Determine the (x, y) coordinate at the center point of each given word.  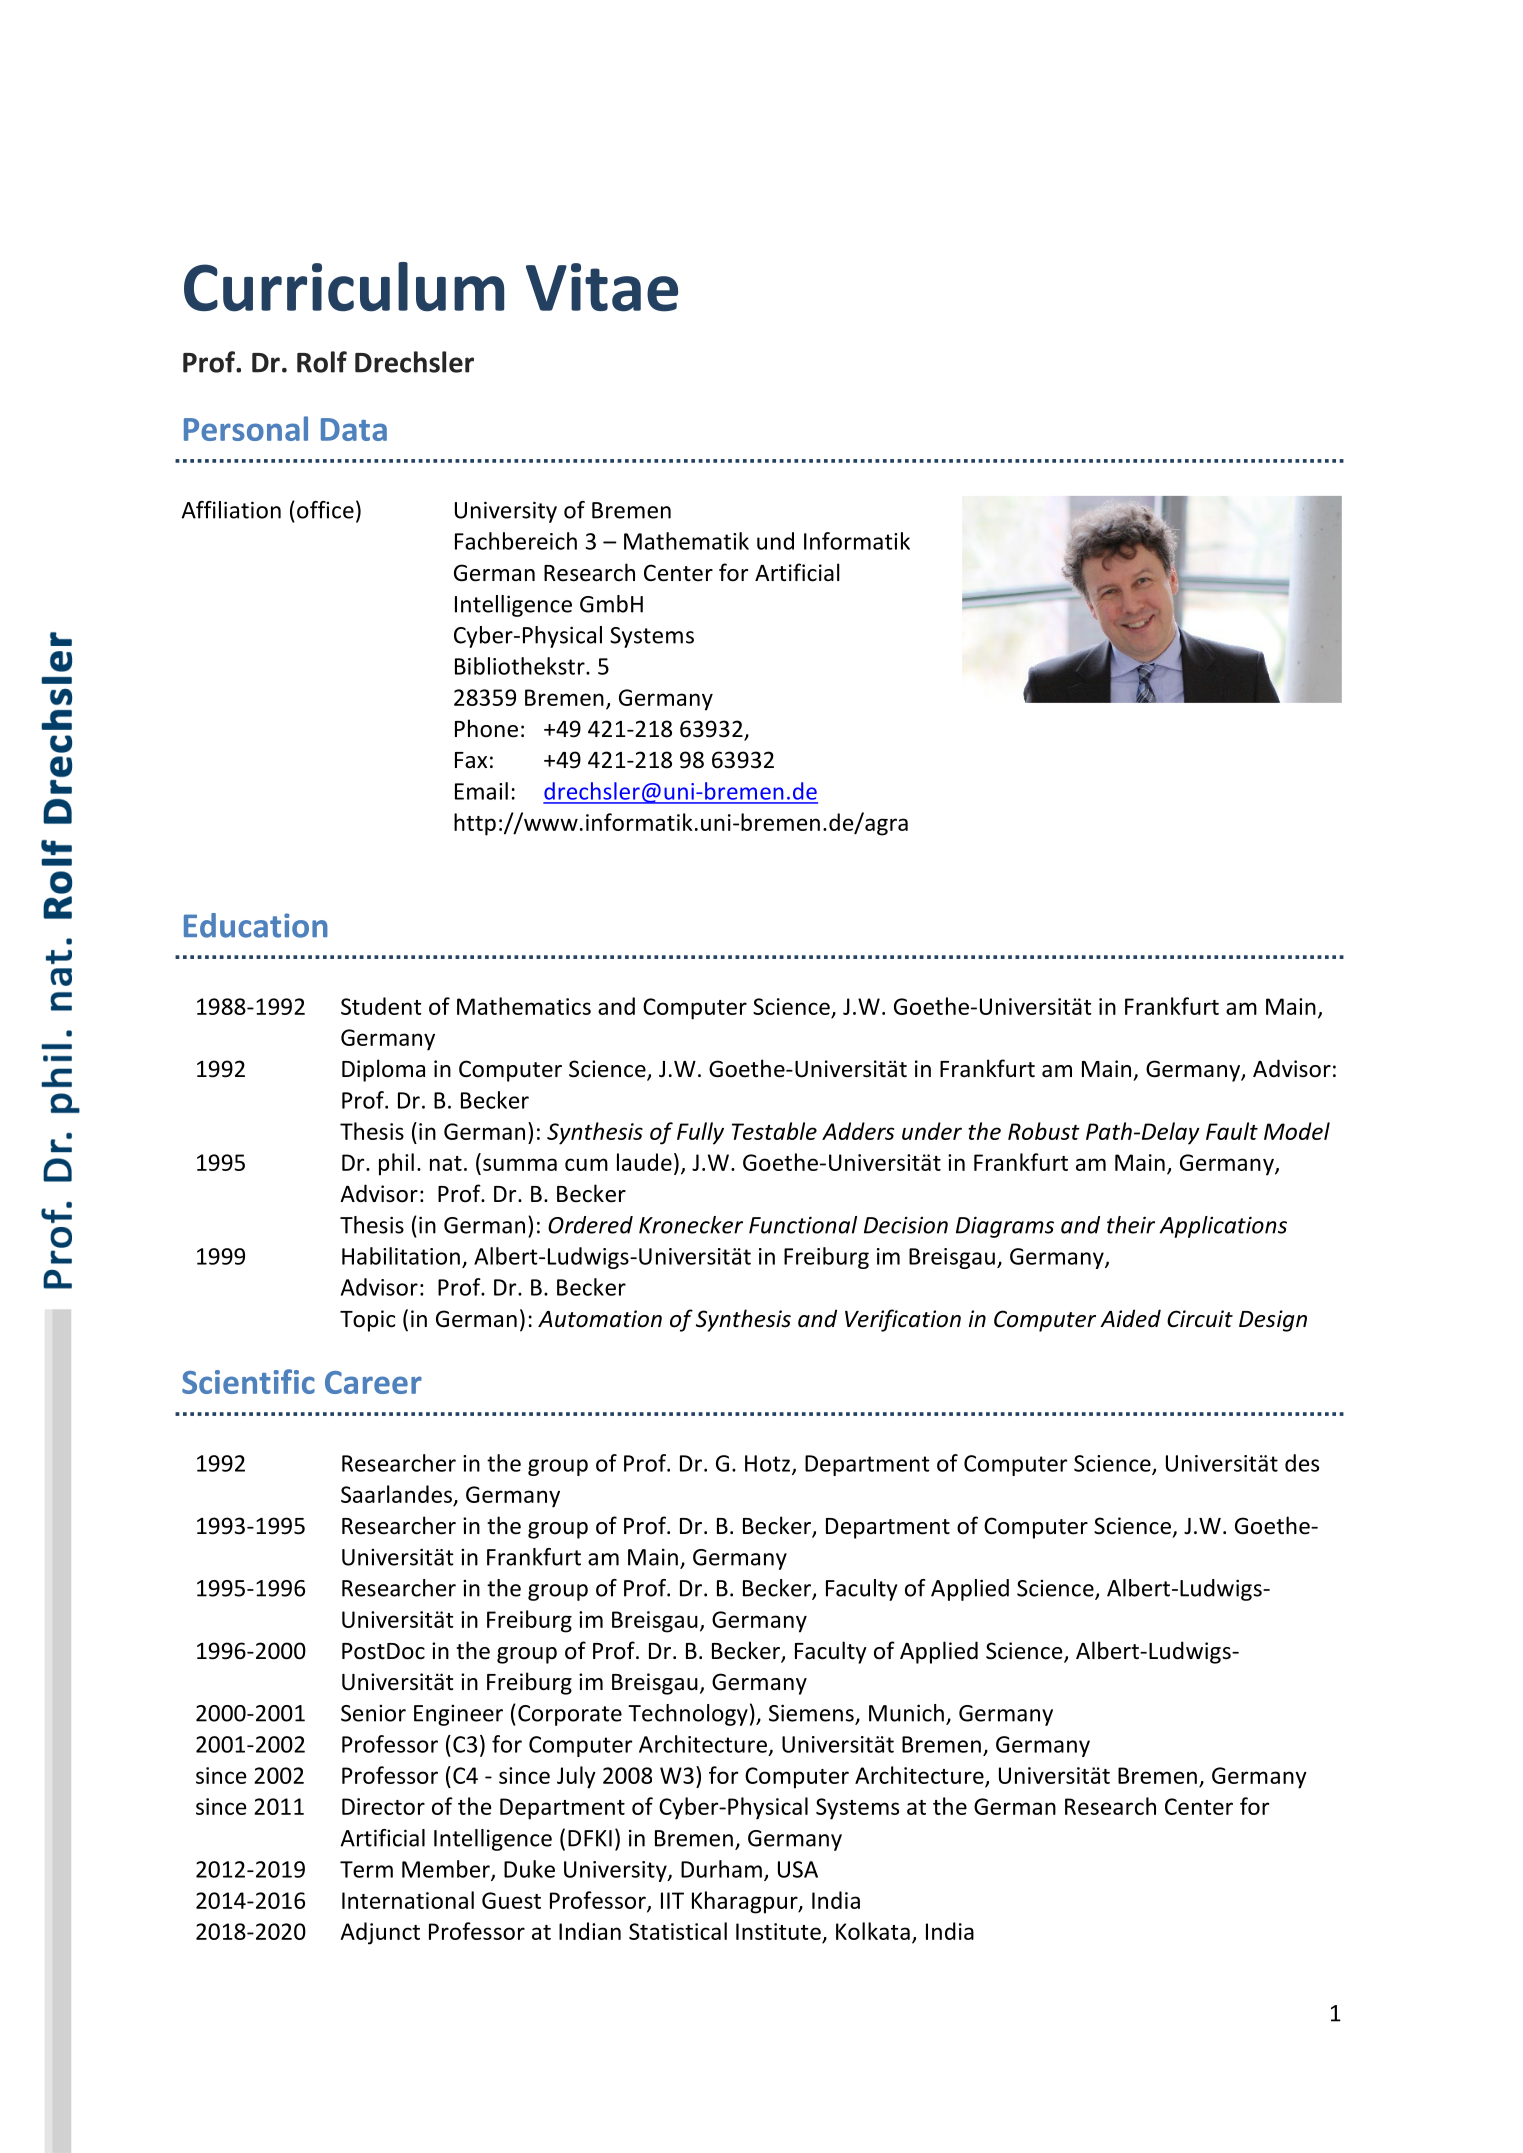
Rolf (322, 362)
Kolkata (873, 1931)
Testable (774, 1131)
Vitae (602, 287)
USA (798, 1869)
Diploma (383, 1070)
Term (366, 1869)
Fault (1232, 1131)
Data (354, 429)
